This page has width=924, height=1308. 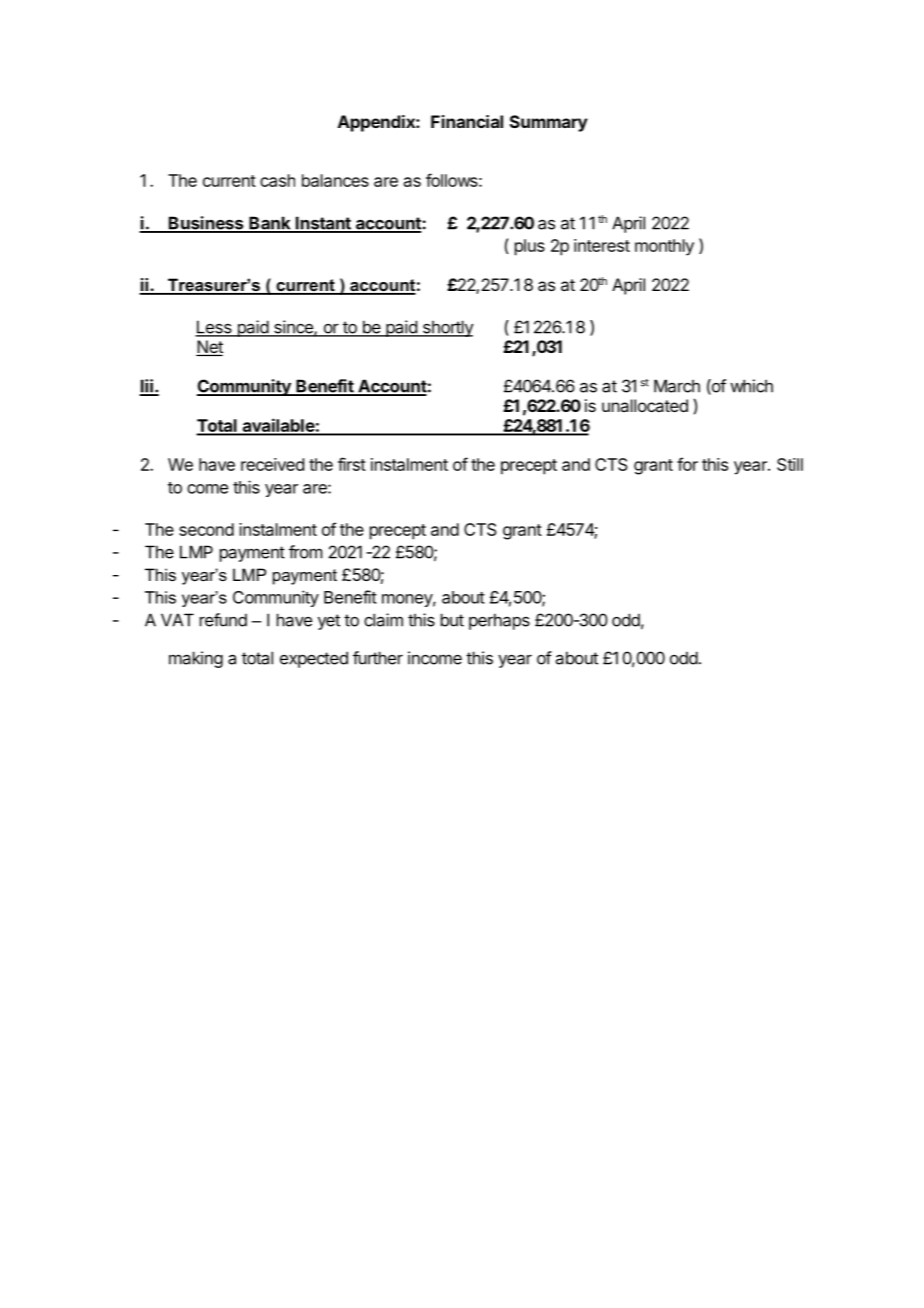 What do you see at coordinates (452, 620) in the page?
I see `but` at bounding box center [452, 620].
